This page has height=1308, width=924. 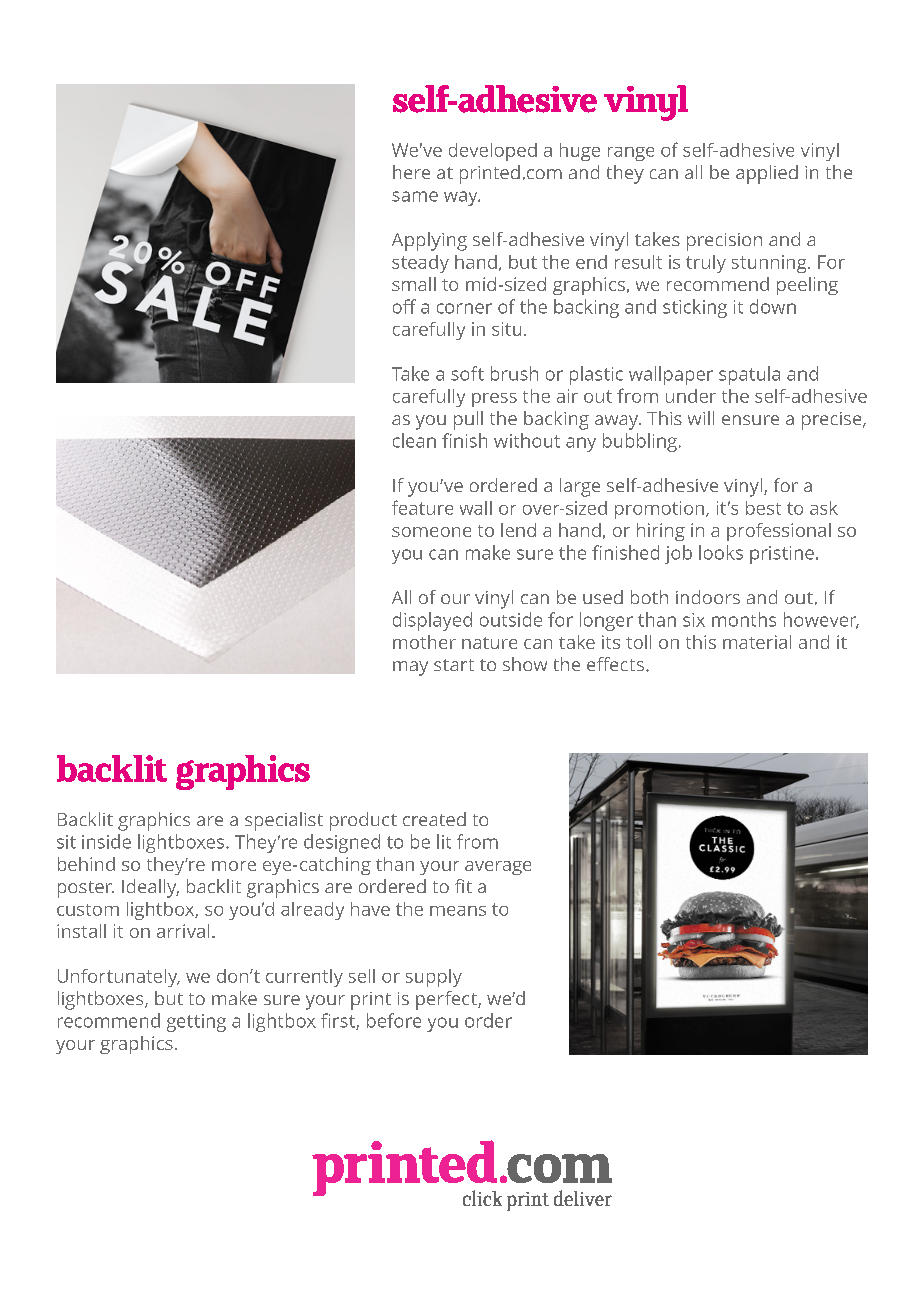 I want to click on average, so click(x=498, y=868).
